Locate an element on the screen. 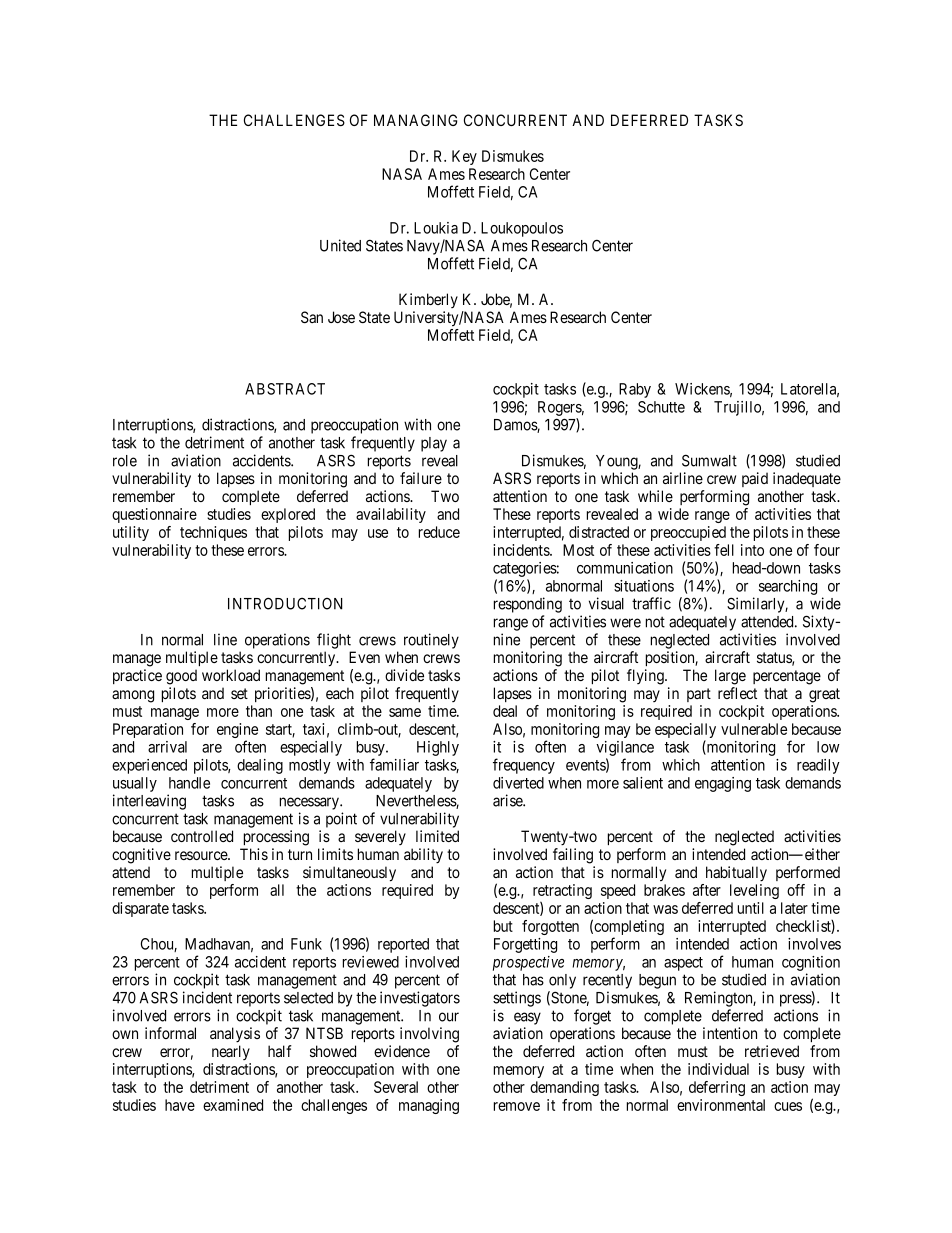 The image size is (952, 1233). Schutte is located at coordinates (661, 407).
